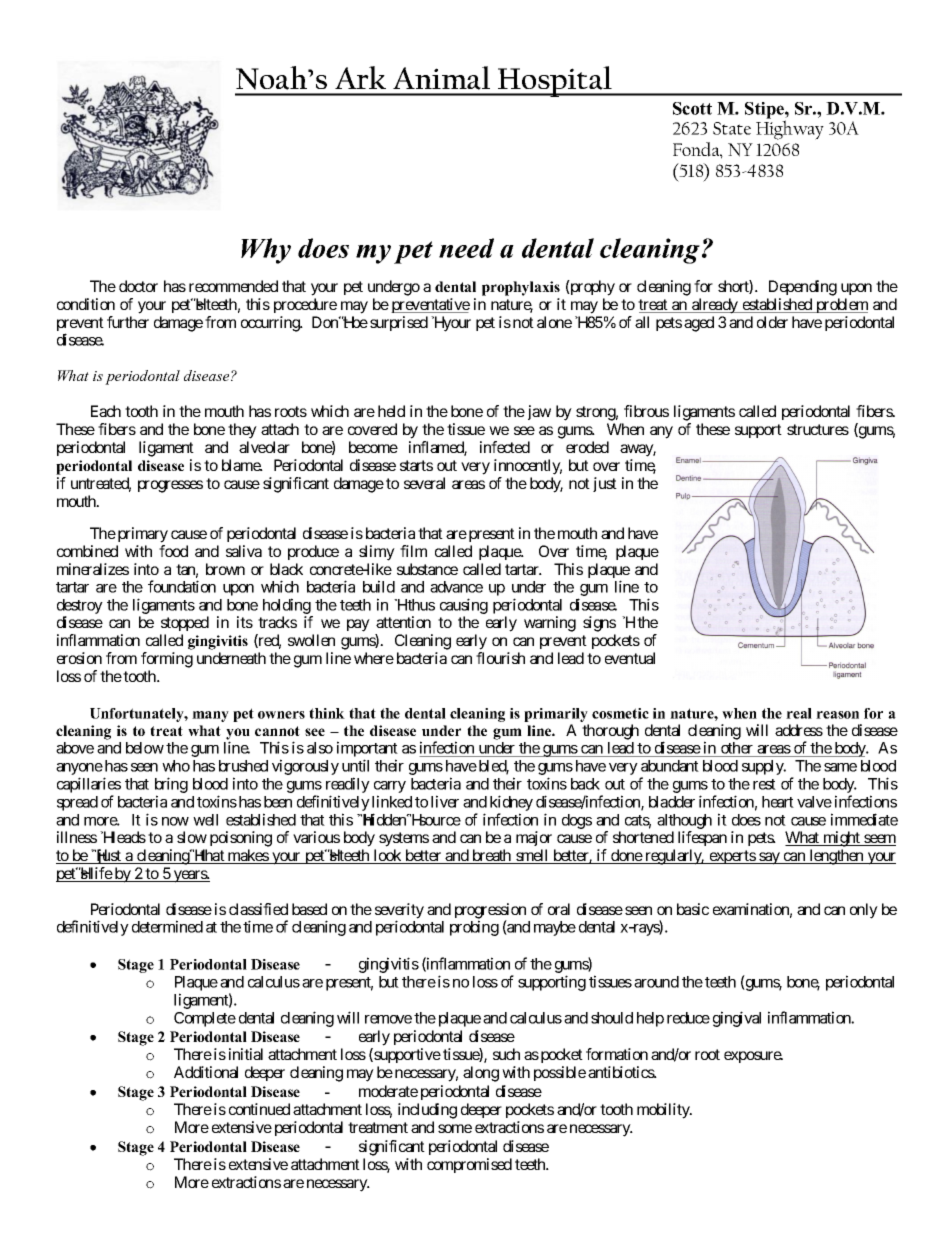  Describe the element at coordinates (171, 786) in the screenshot. I see `bring` at that location.
